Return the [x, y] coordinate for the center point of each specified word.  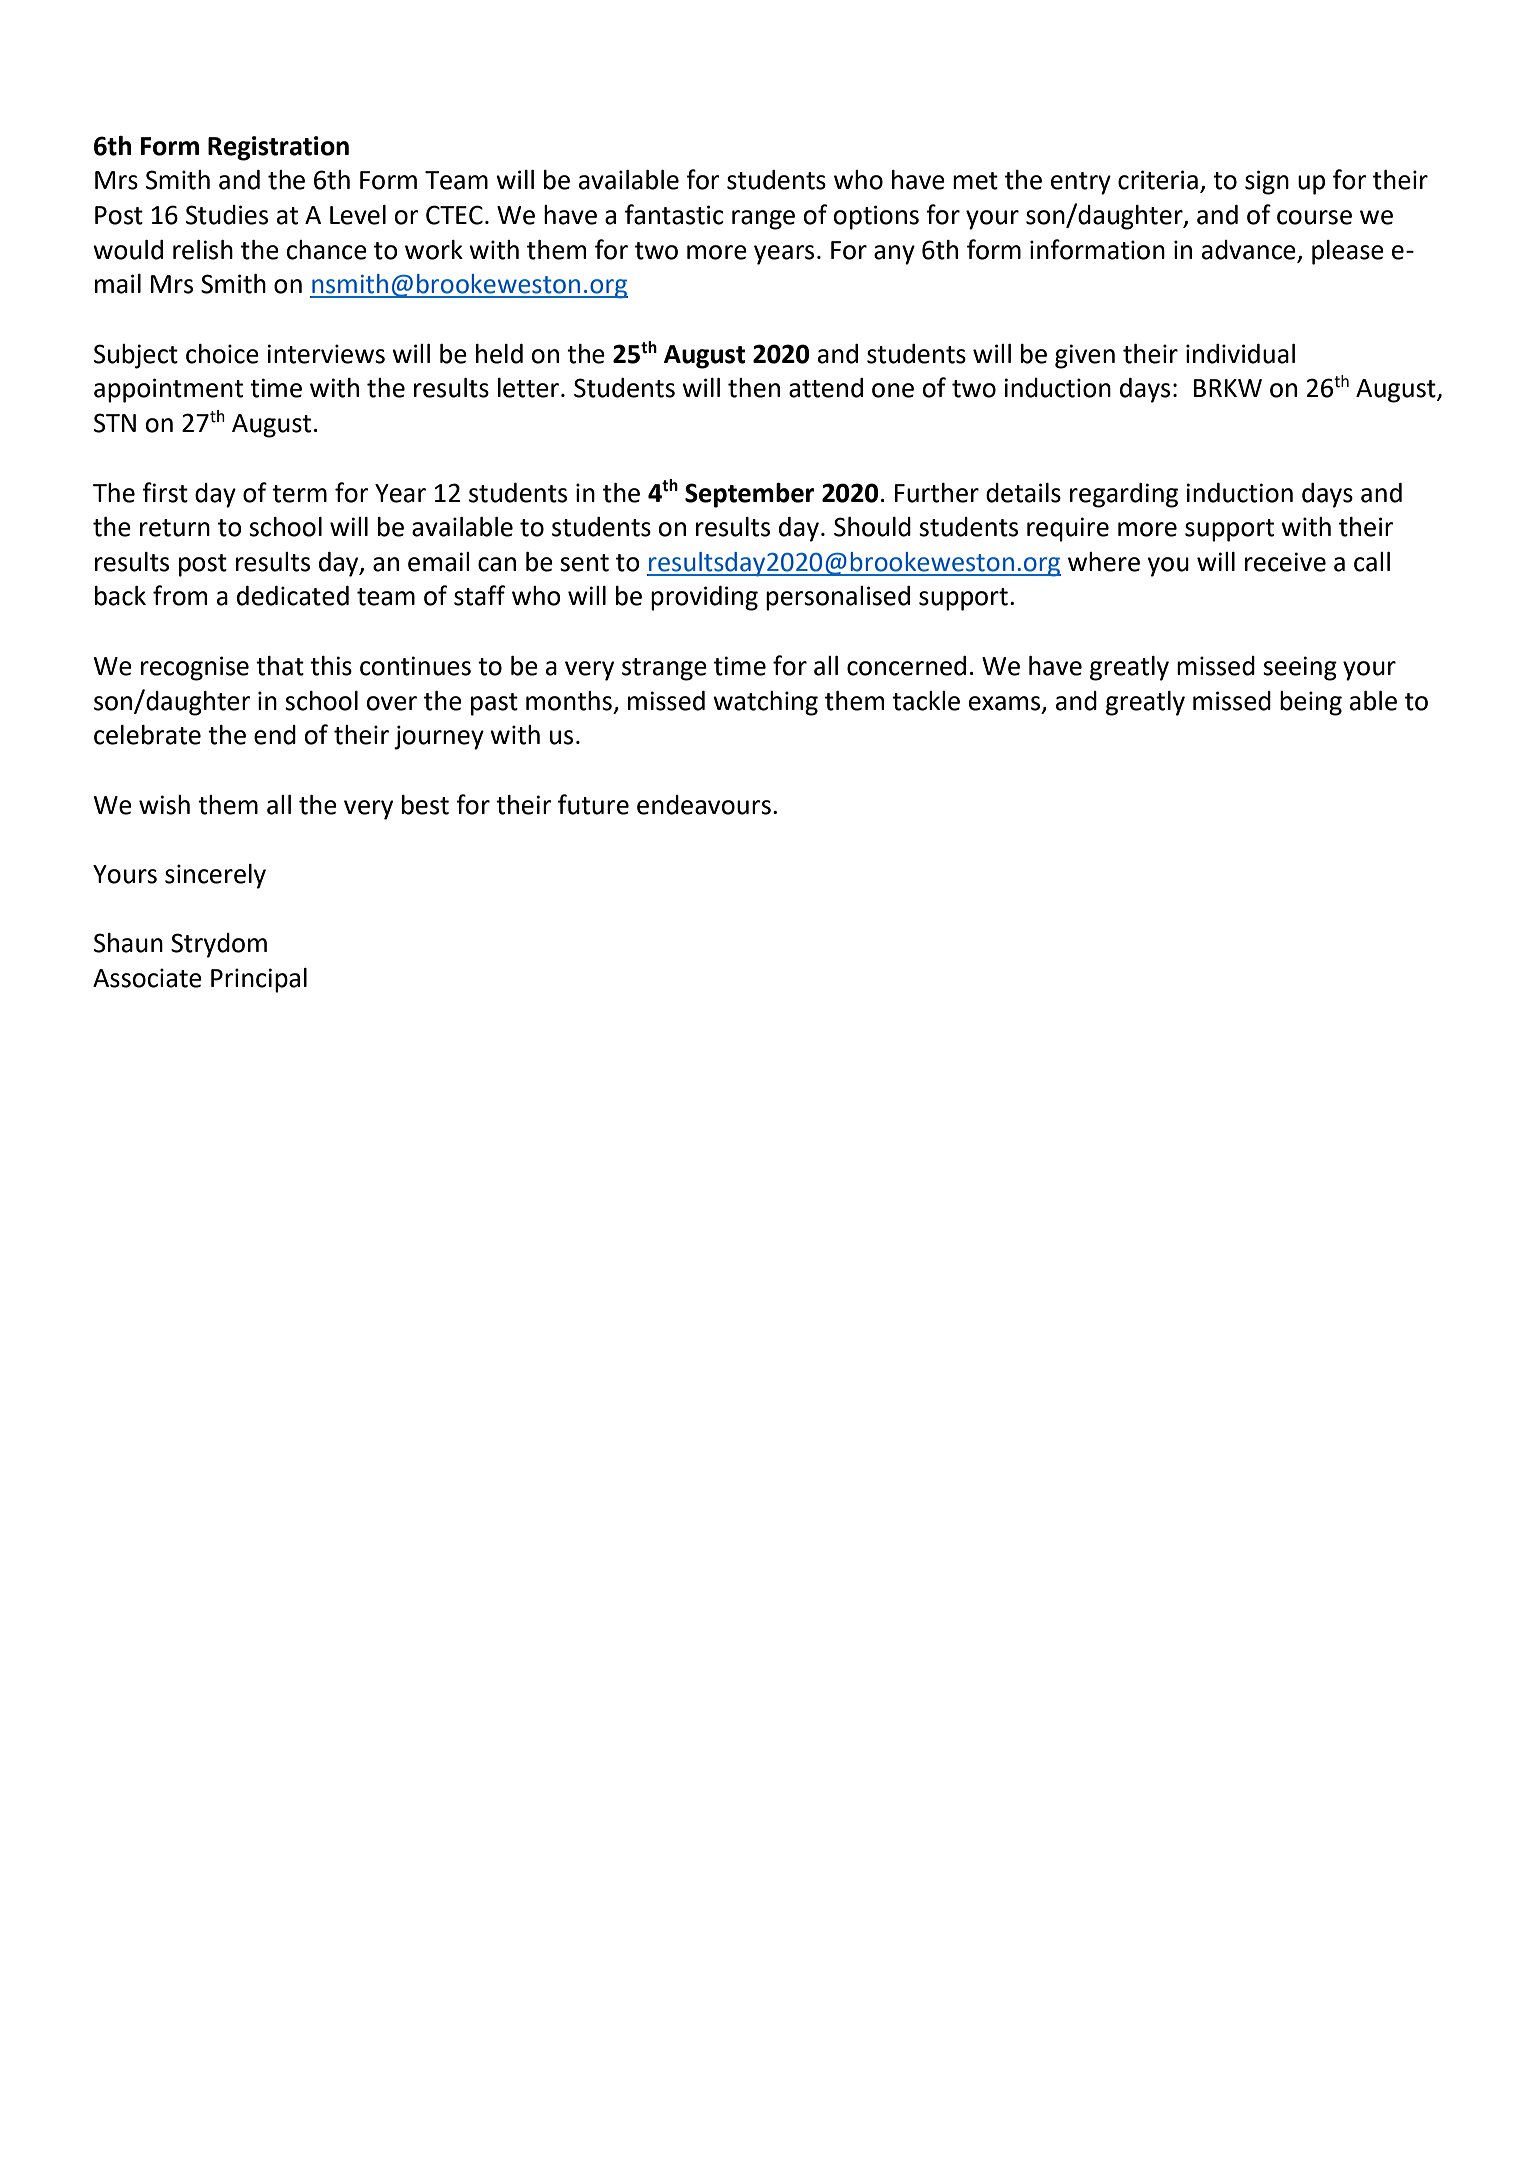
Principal [259, 980]
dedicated [293, 596]
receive [1285, 562]
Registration [278, 148]
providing [704, 598]
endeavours [704, 805]
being [1311, 703]
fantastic [674, 214]
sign [1267, 182]
